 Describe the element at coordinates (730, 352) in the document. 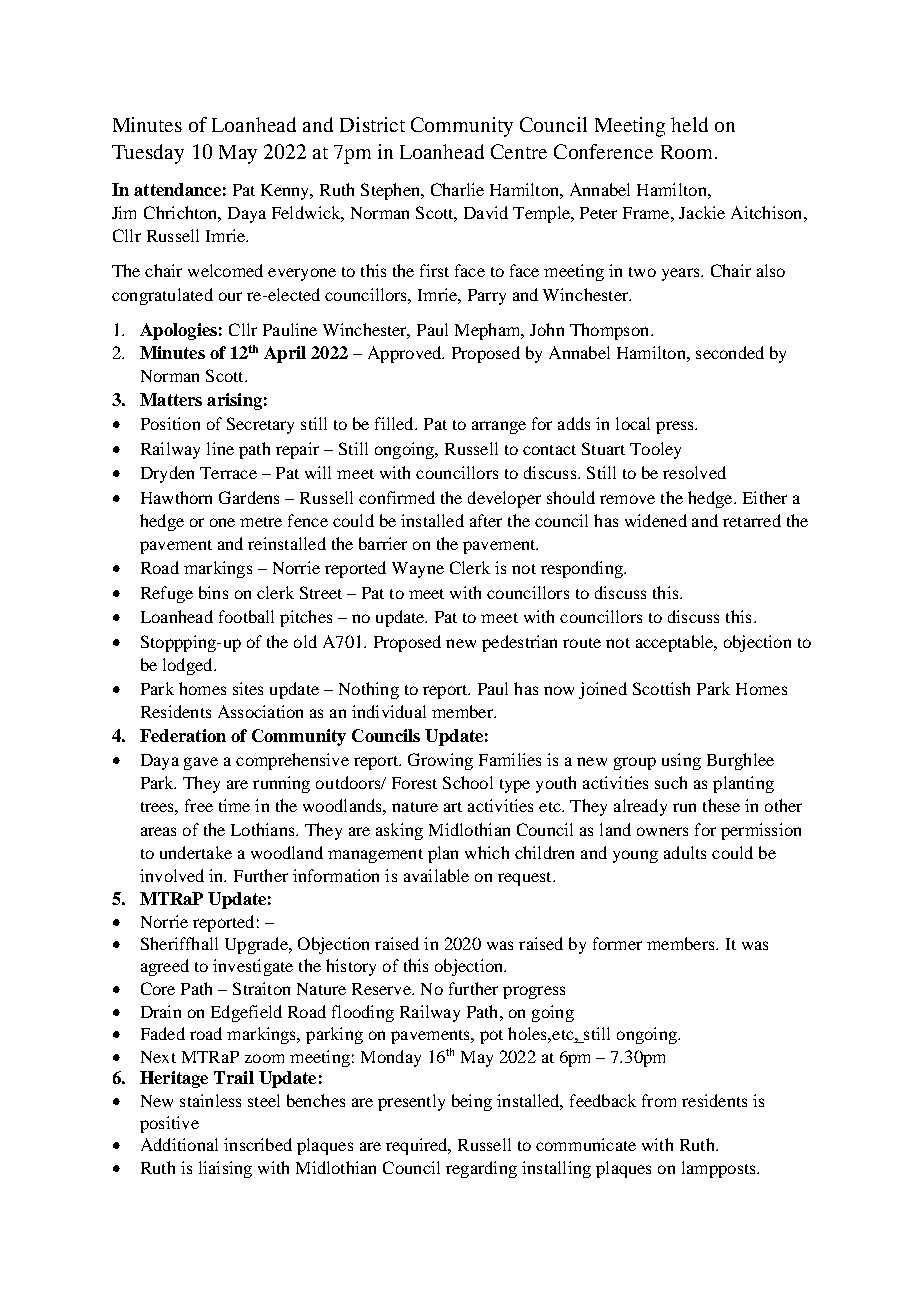

I see `seconded` at that location.
